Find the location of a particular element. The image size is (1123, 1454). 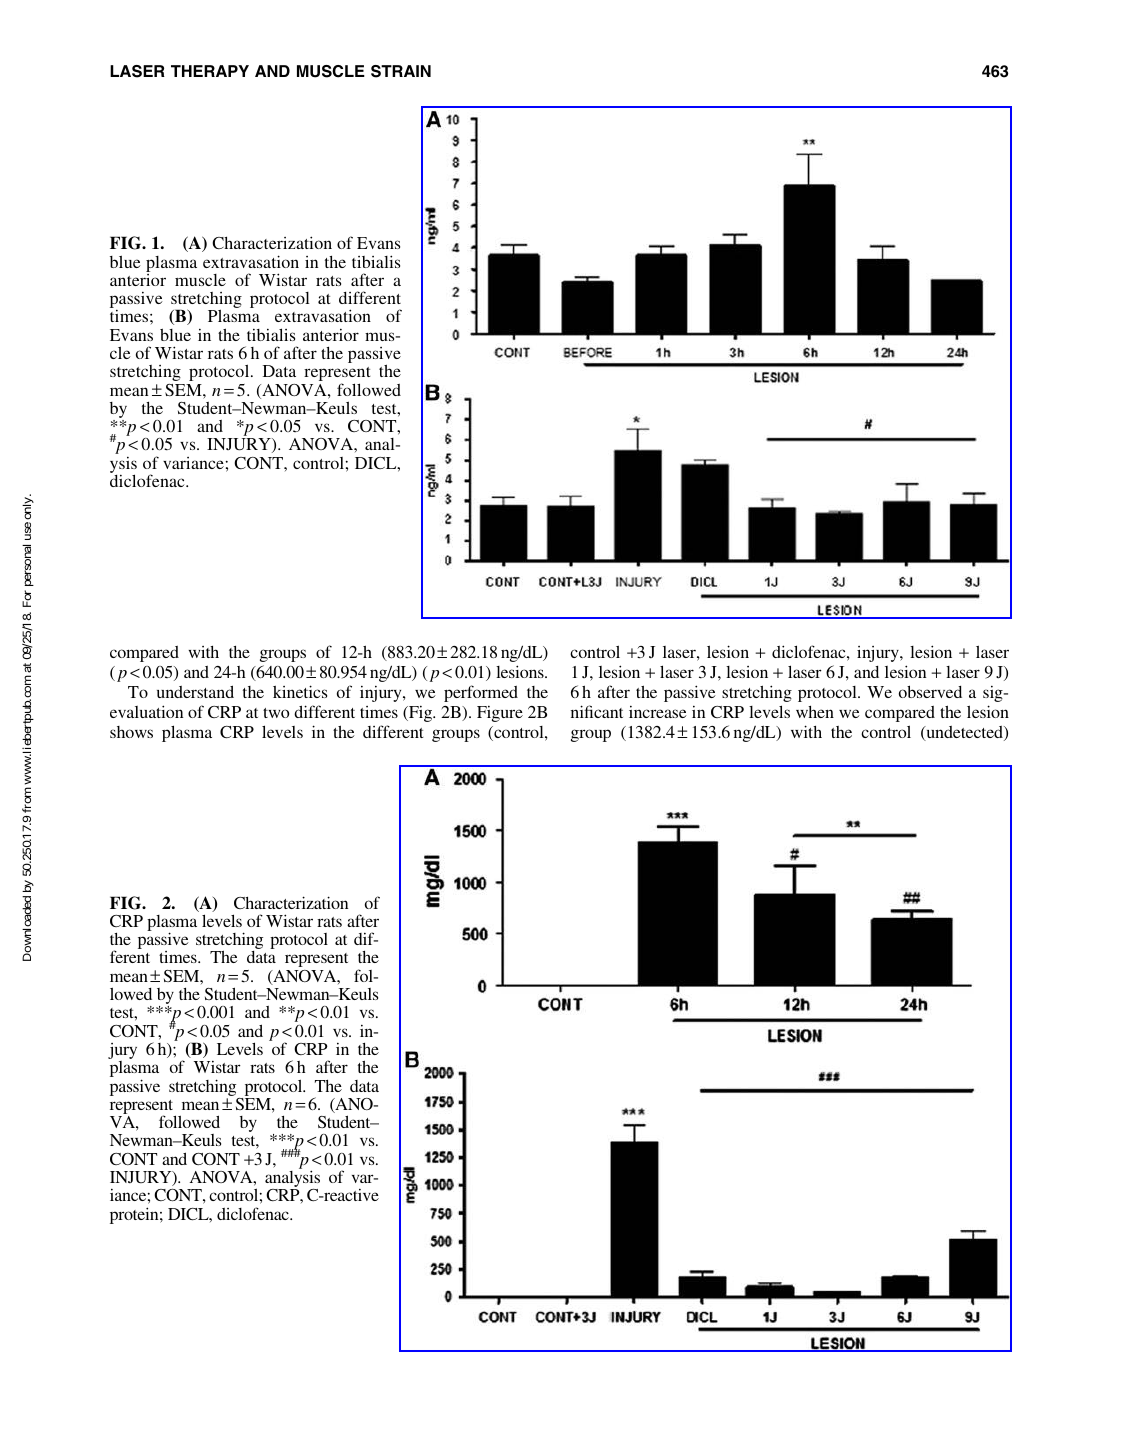

kinetics is located at coordinates (300, 691).
